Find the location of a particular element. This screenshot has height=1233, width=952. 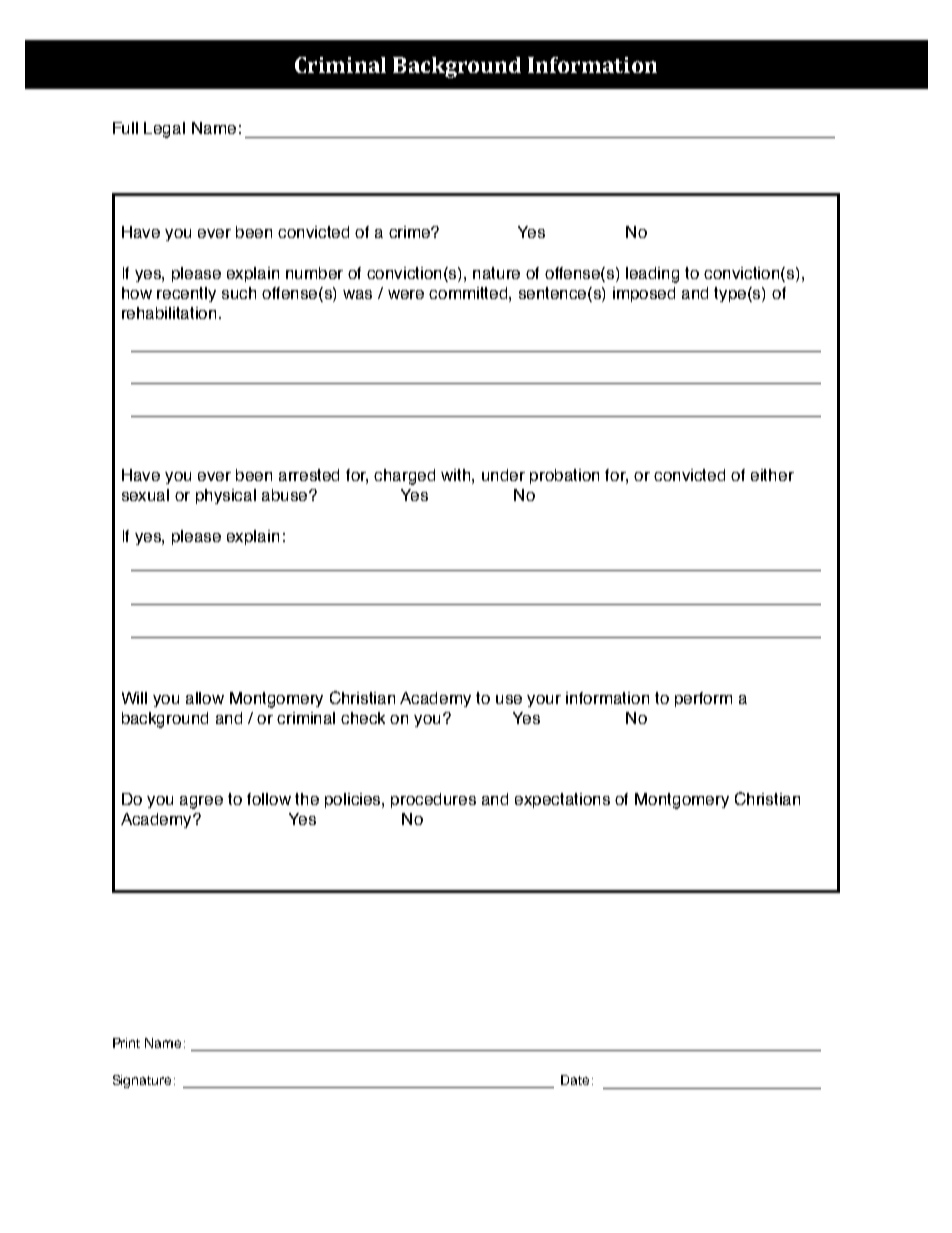

charged is located at coordinates (404, 477).
